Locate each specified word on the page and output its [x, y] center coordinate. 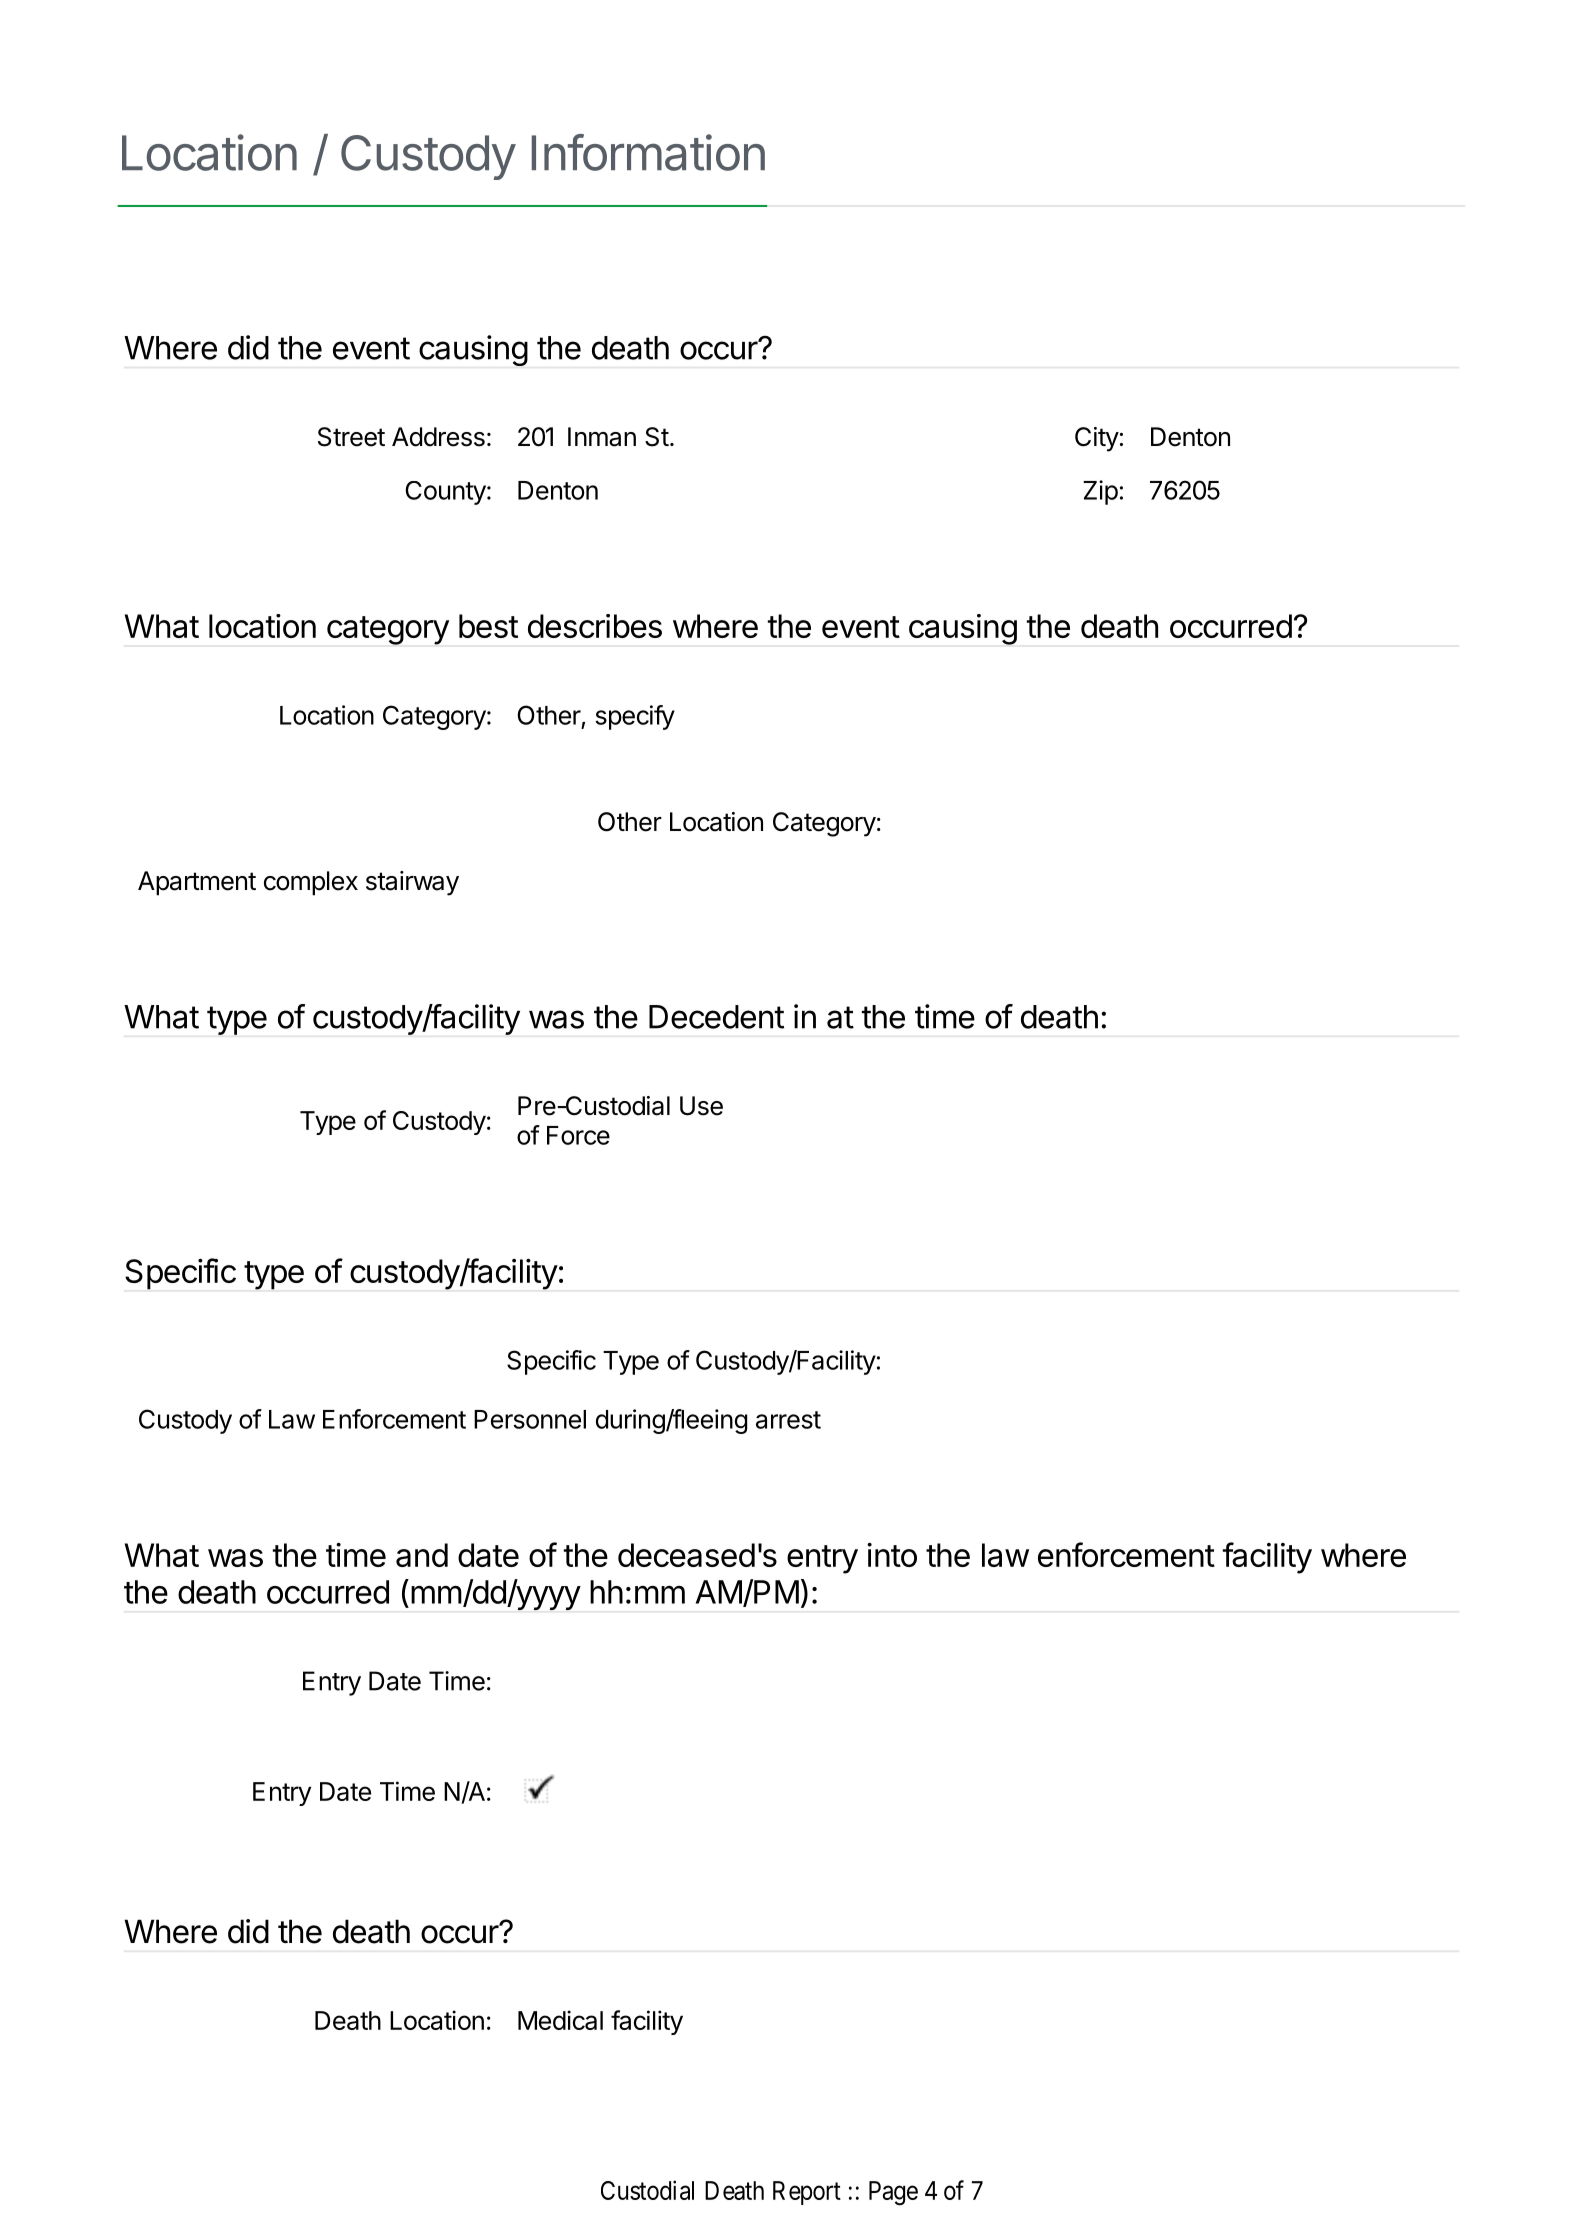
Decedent [716, 1017]
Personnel [530, 1419]
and [422, 1555]
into [892, 1555]
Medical [560, 2020]
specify [635, 717]
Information [648, 152]
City [1097, 439]
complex [311, 883]
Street [351, 437]
